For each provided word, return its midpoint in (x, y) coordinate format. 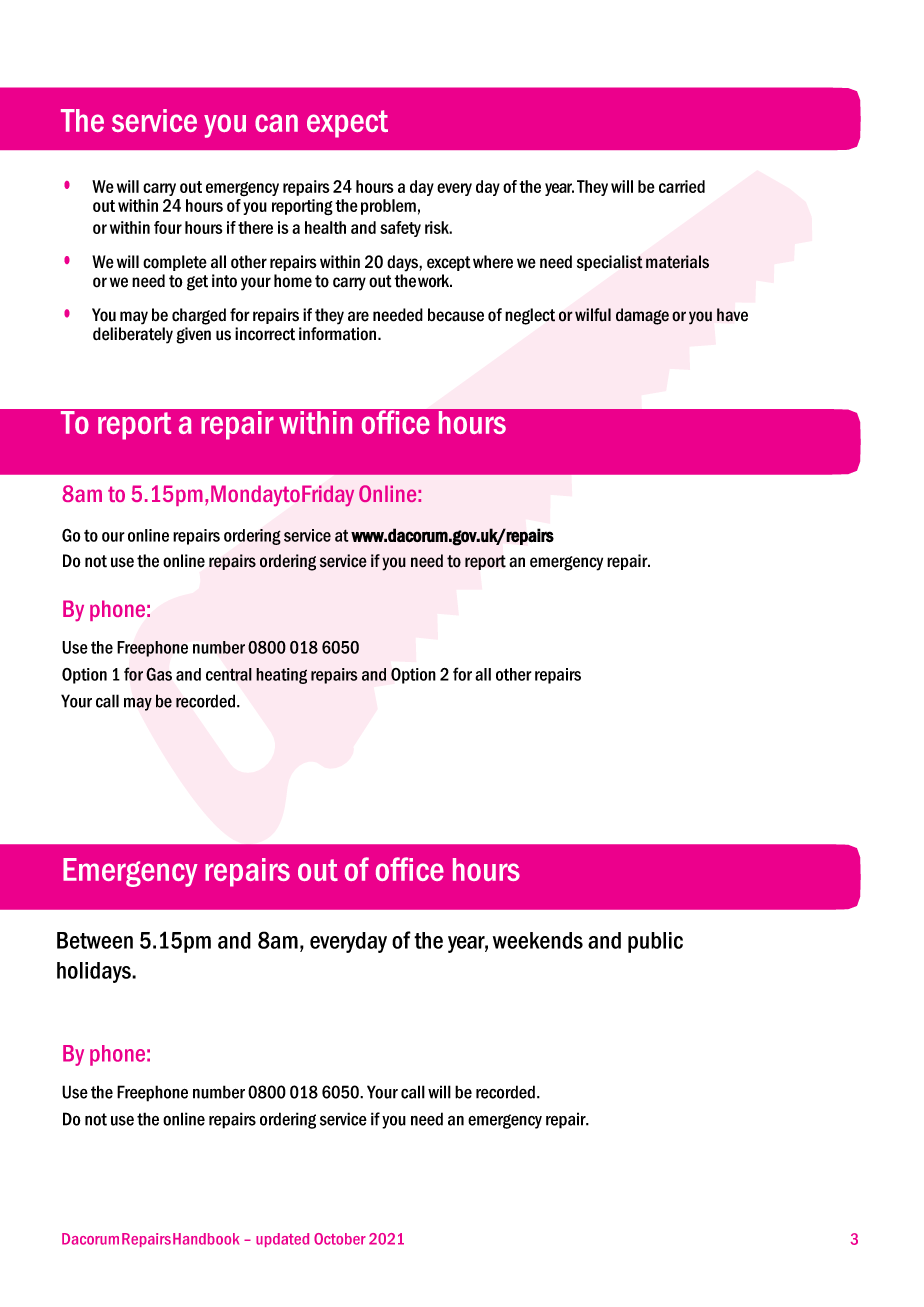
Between (95, 940)
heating (281, 676)
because (456, 315)
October (340, 1239)
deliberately (133, 335)
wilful (593, 315)
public (655, 942)
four (168, 227)
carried (682, 186)
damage (642, 316)
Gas (159, 674)
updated (282, 1240)
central (229, 674)
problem (388, 207)
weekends (538, 940)
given (194, 335)
